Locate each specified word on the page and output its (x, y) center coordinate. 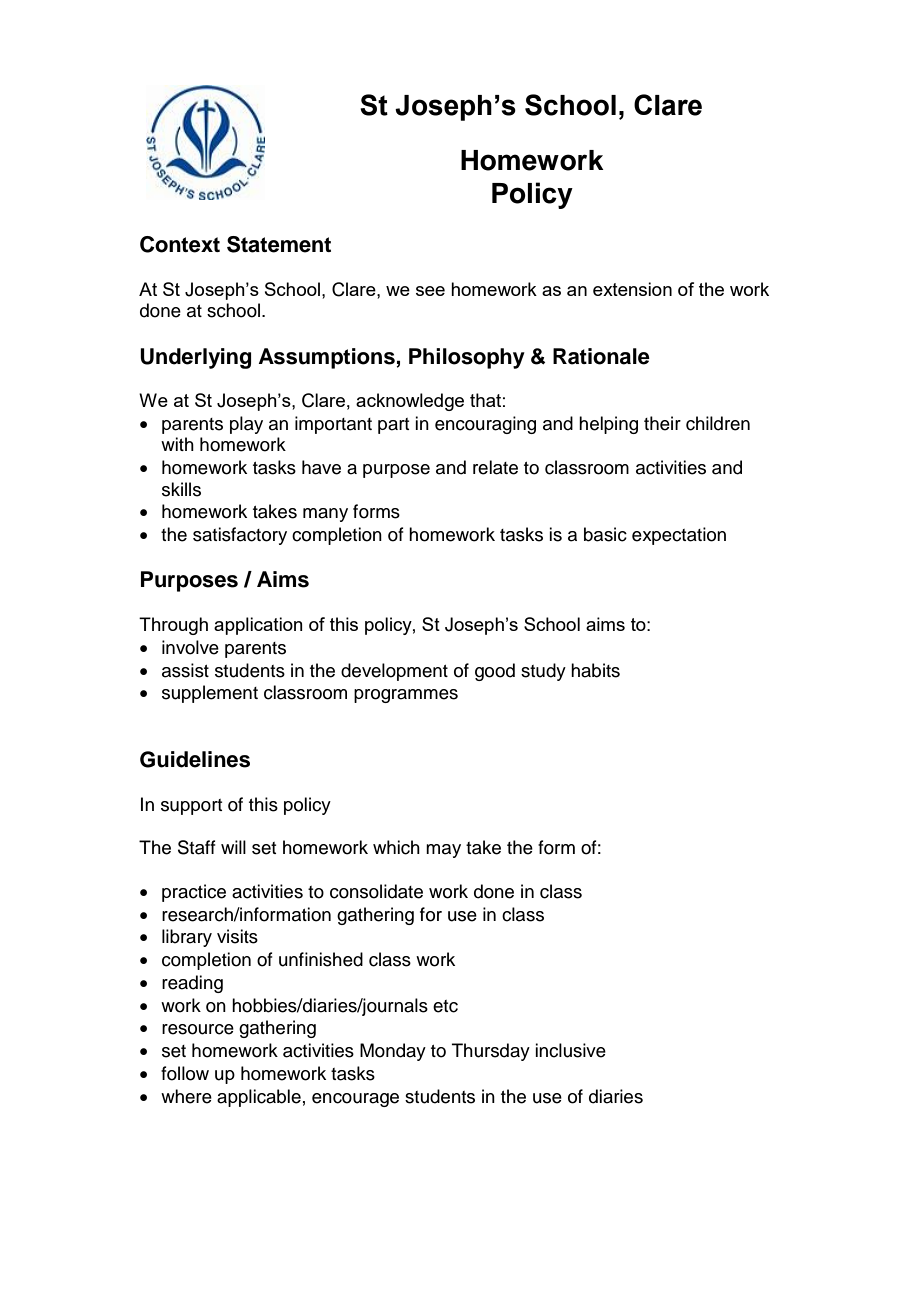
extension (632, 289)
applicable (259, 1098)
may (443, 851)
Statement (279, 244)
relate (495, 467)
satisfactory (240, 536)
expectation (679, 536)
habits (595, 670)
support (191, 807)
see (430, 291)
